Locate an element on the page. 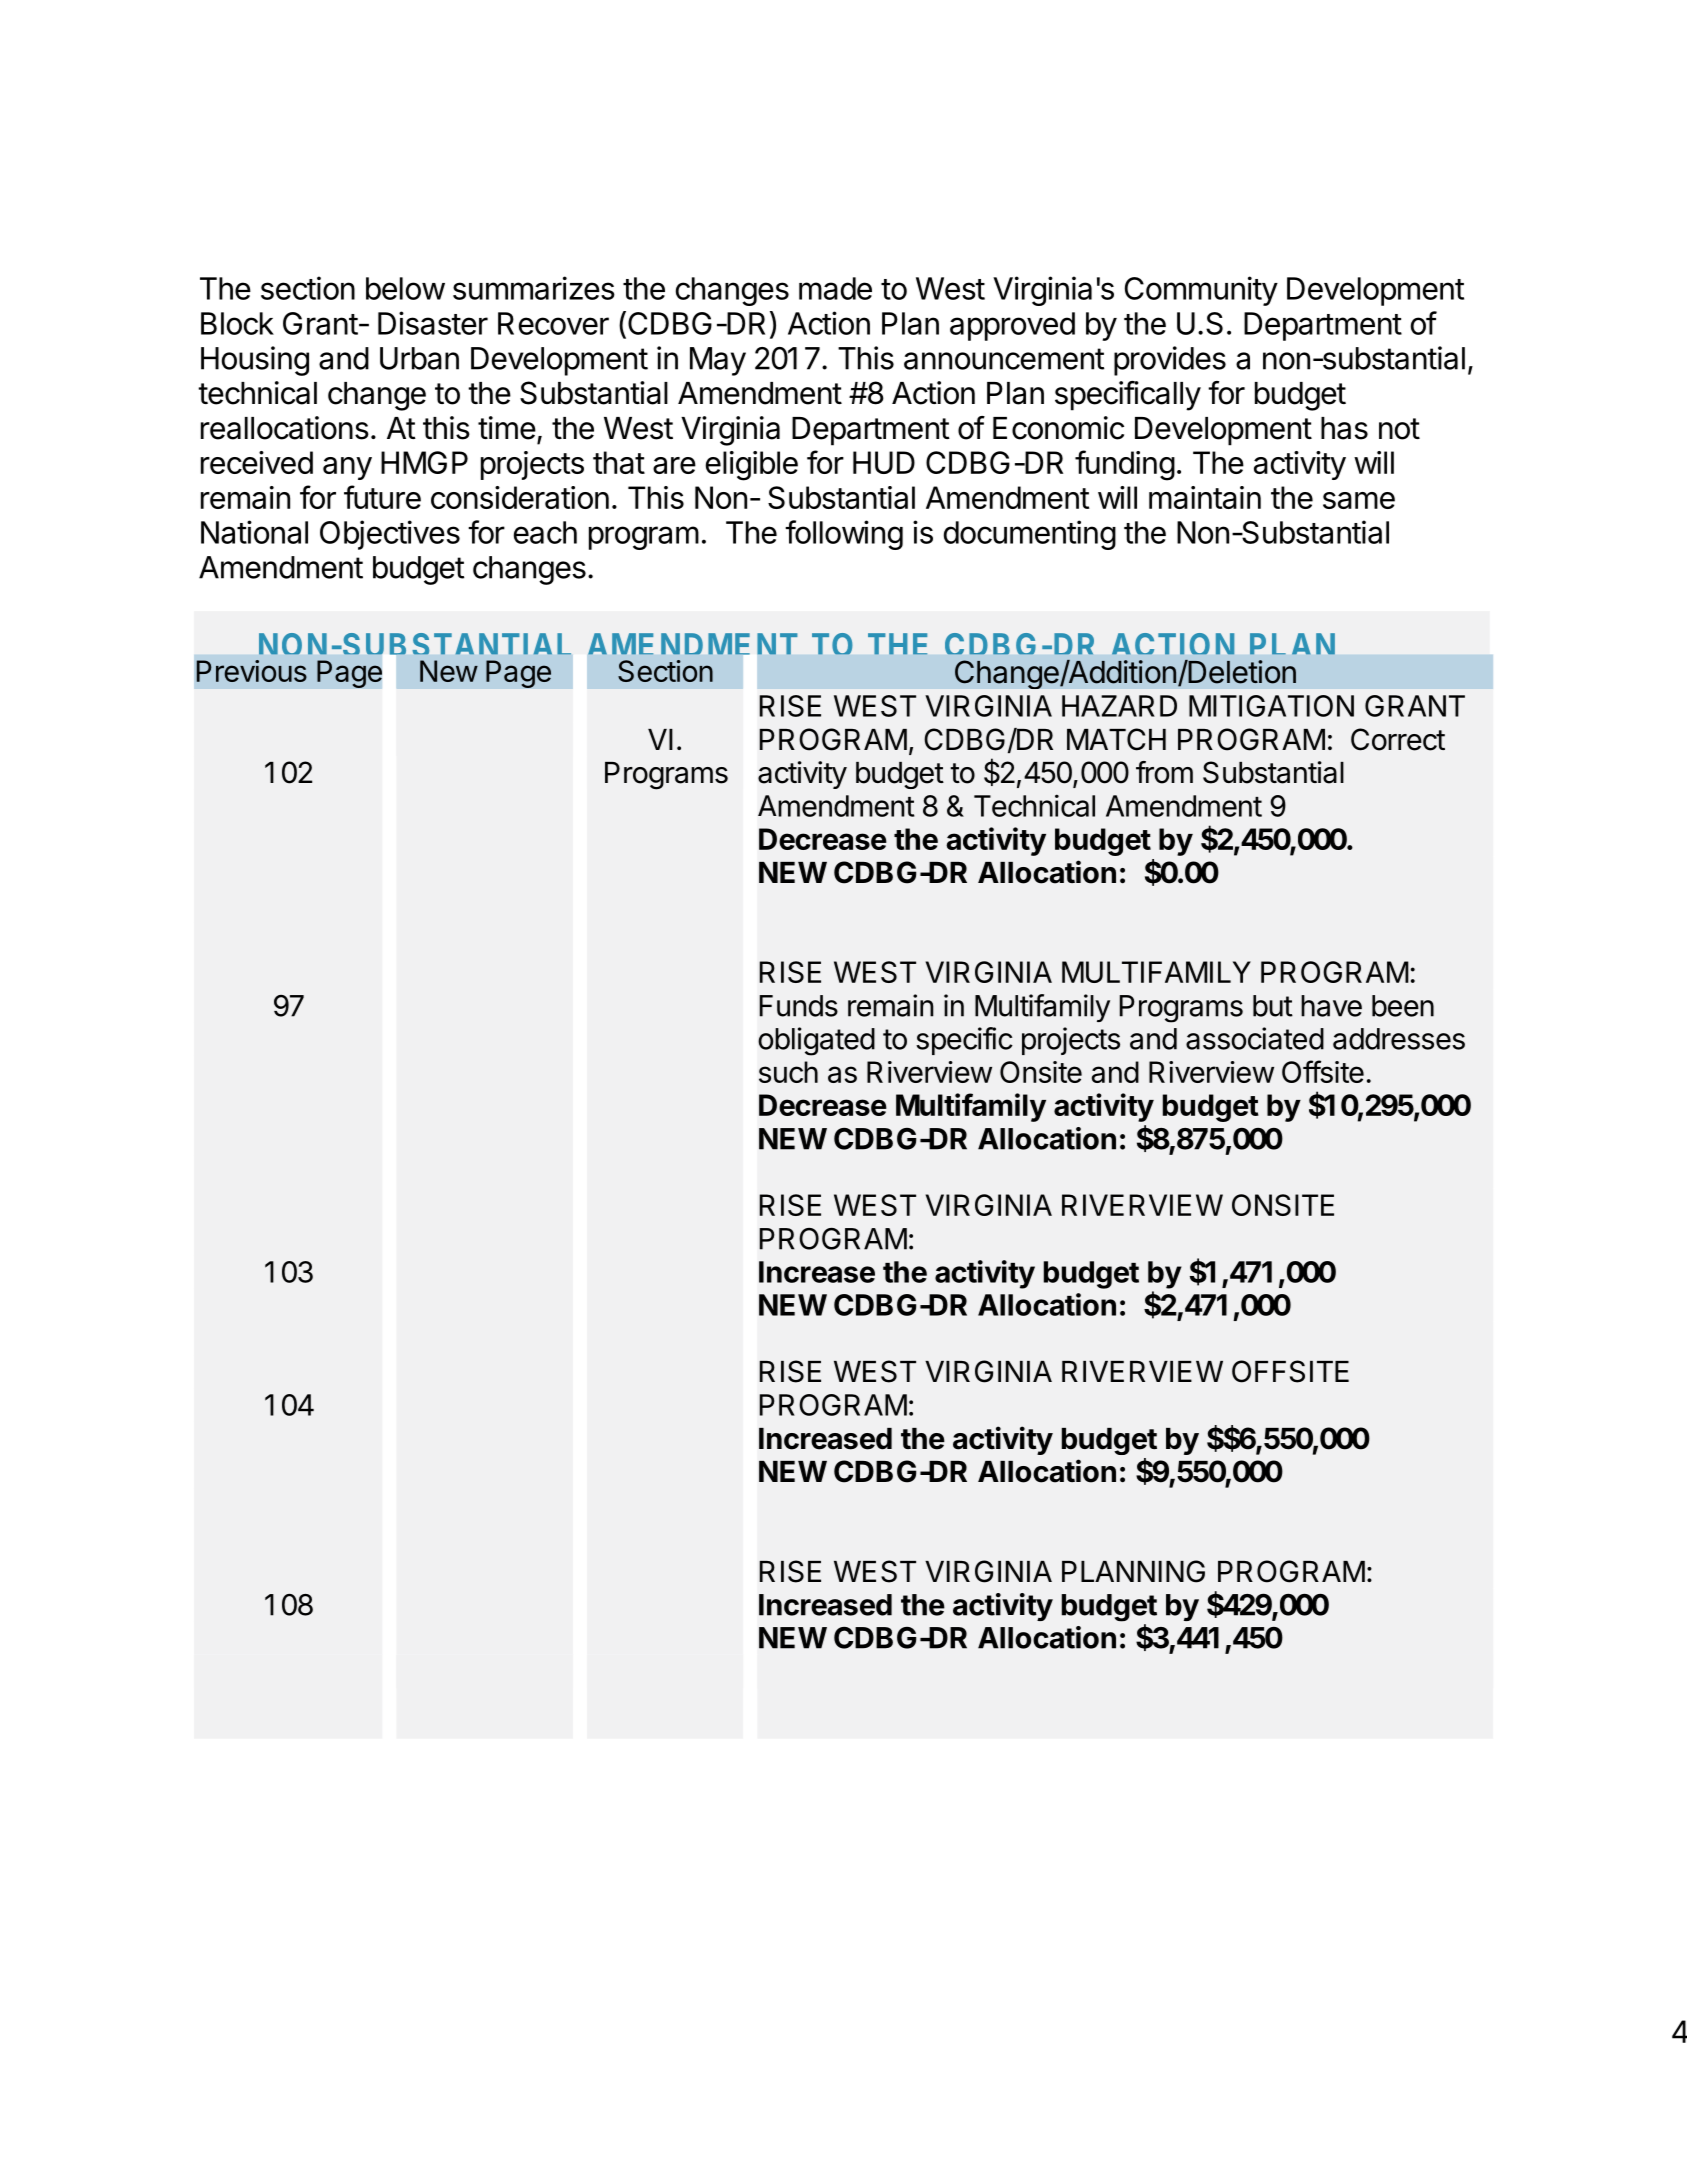 This image has height=2183, width=1687. obligated is located at coordinates (816, 1041).
